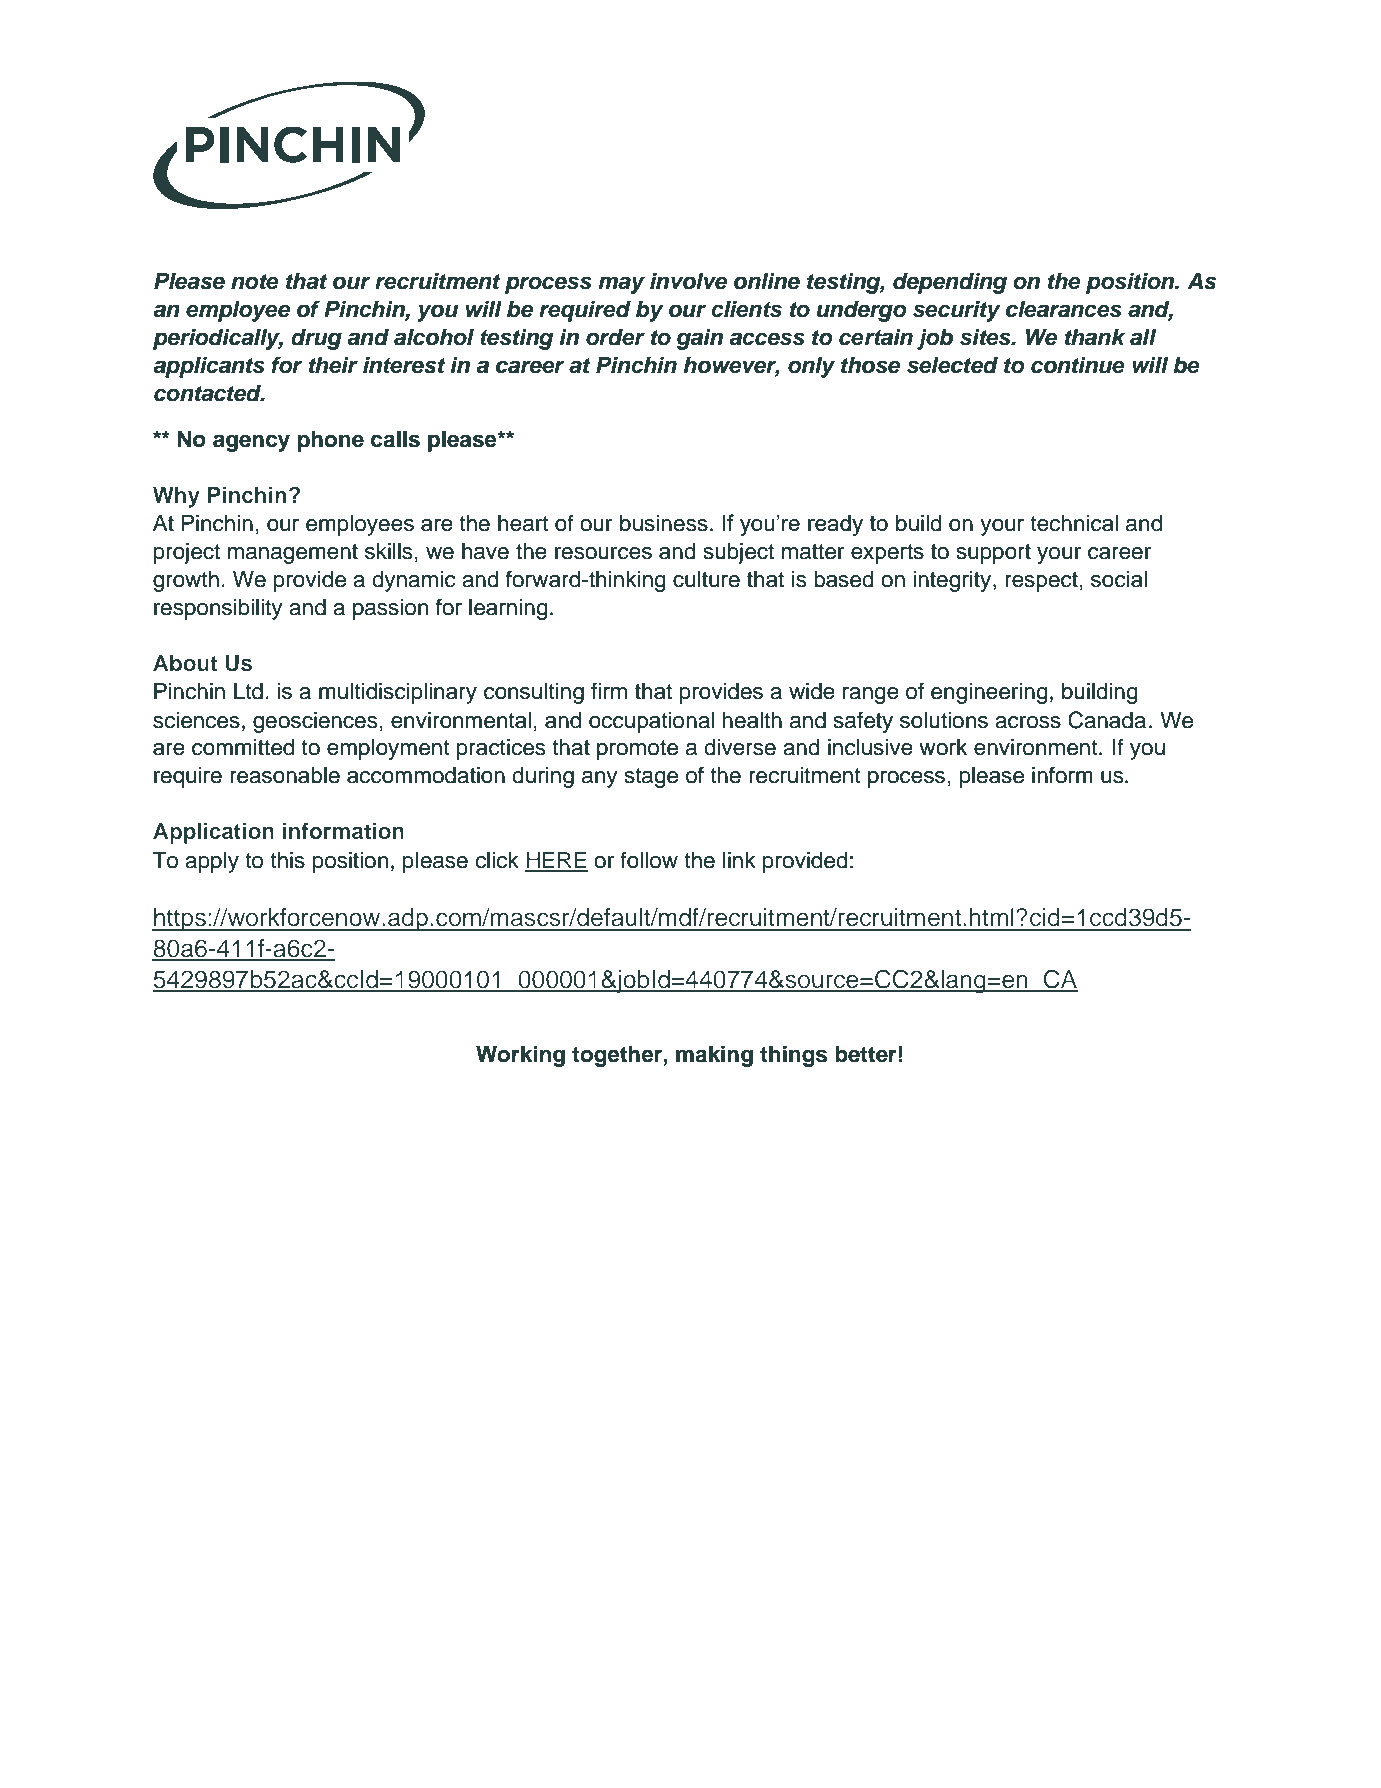  What do you see at coordinates (793, 1056) in the image?
I see `things` at bounding box center [793, 1056].
